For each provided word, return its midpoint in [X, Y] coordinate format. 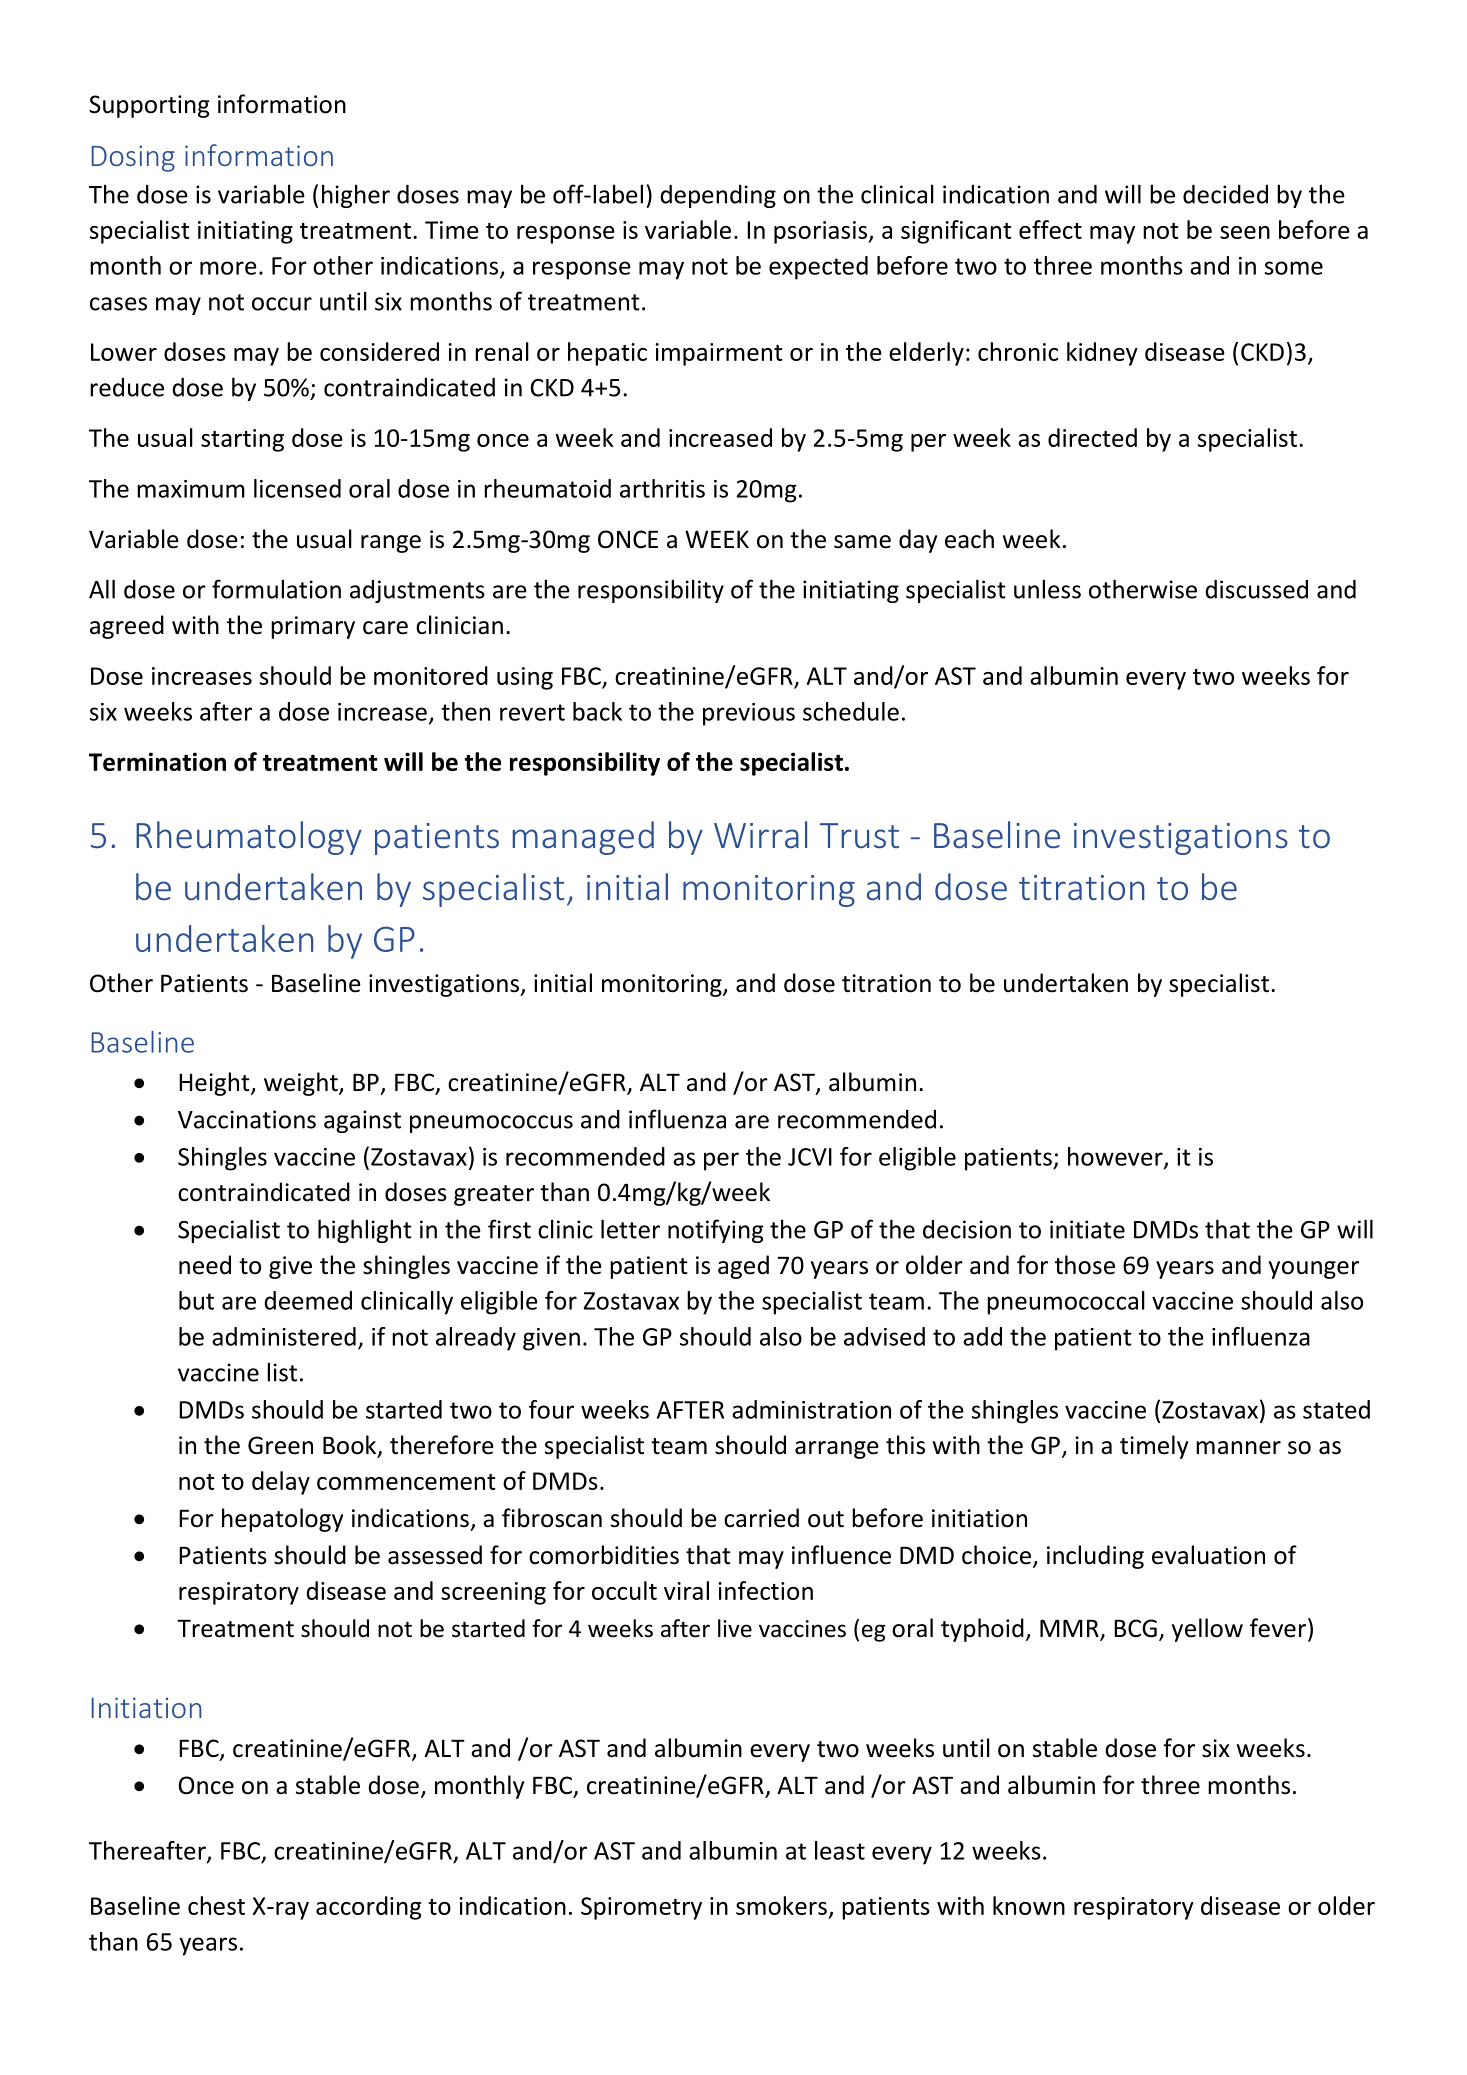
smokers [781, 1905]
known [1029, 1905]
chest [216, 1905]
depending [718, 196]
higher [356, 196]
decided [1225, 194]
